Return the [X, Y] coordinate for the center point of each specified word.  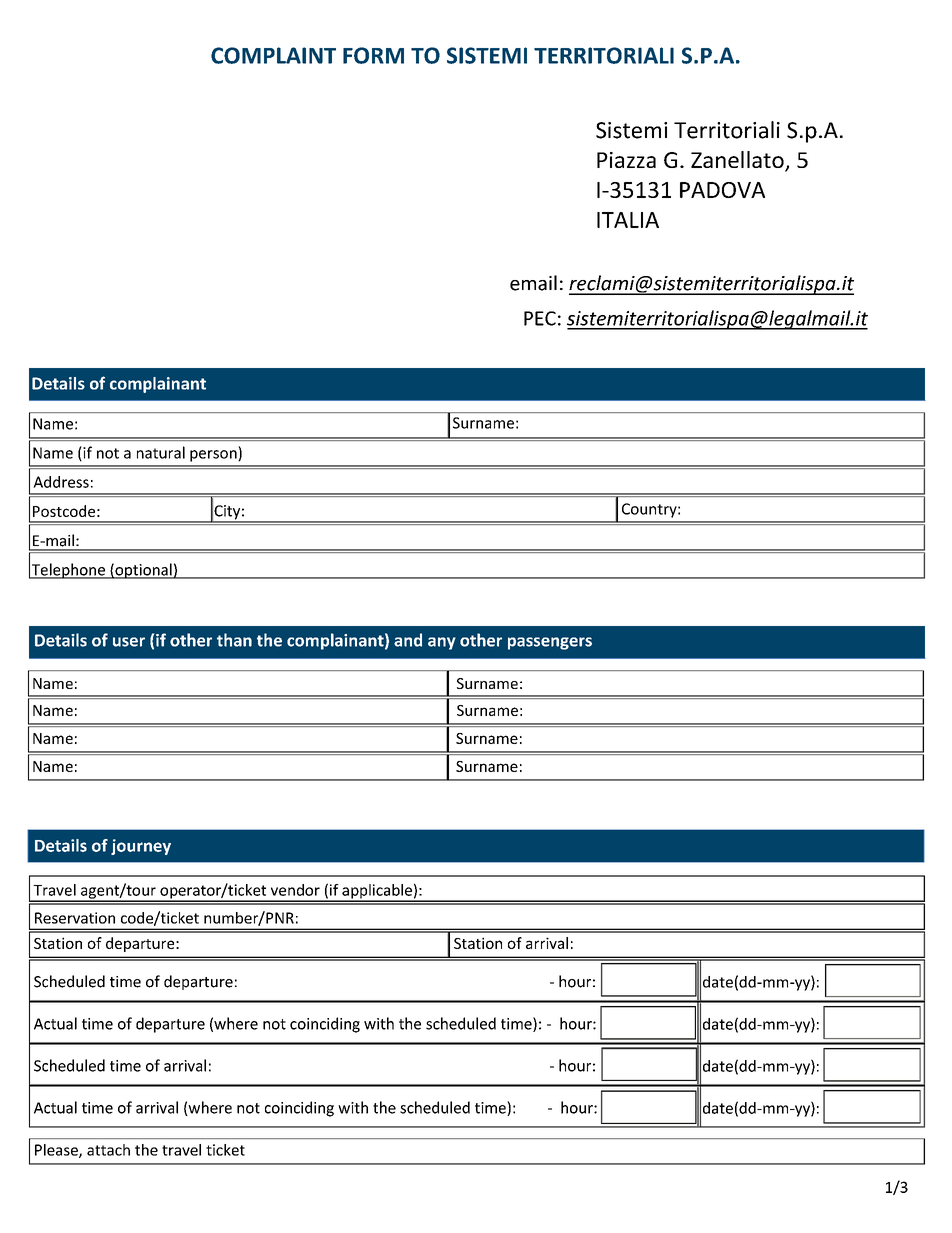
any [442, 643]
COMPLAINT [273, 55]
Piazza [626, 160]
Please [57, 1151]
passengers [550, 643]
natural [161, 452]
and [408, 640]
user [129, 642]
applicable [377, 892]
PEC [540, 318]
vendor [295, 890]
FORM [373, 55]
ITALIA [628, 220]
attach [108, 1150]
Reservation [75, 918]
